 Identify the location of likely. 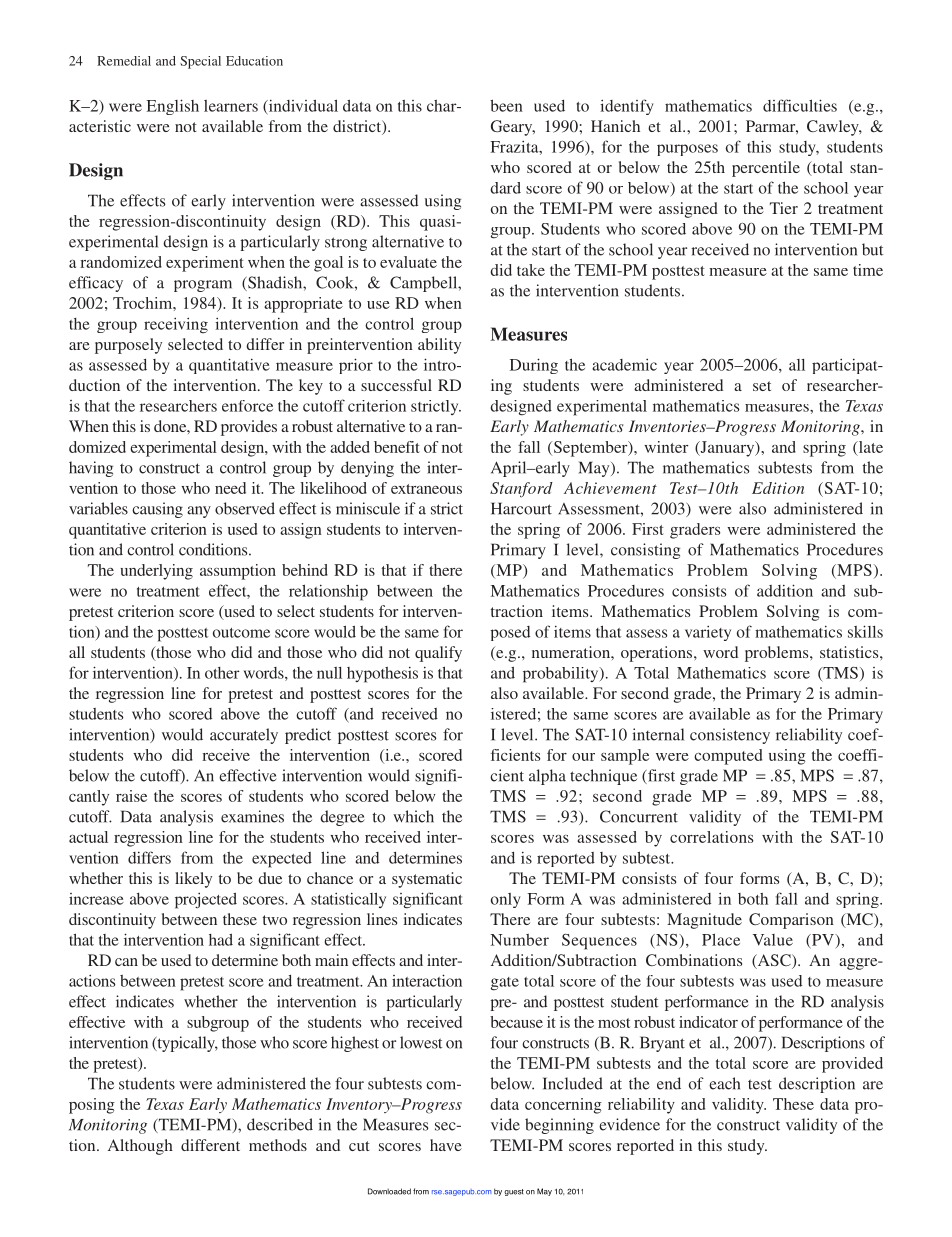
(193, 880).
